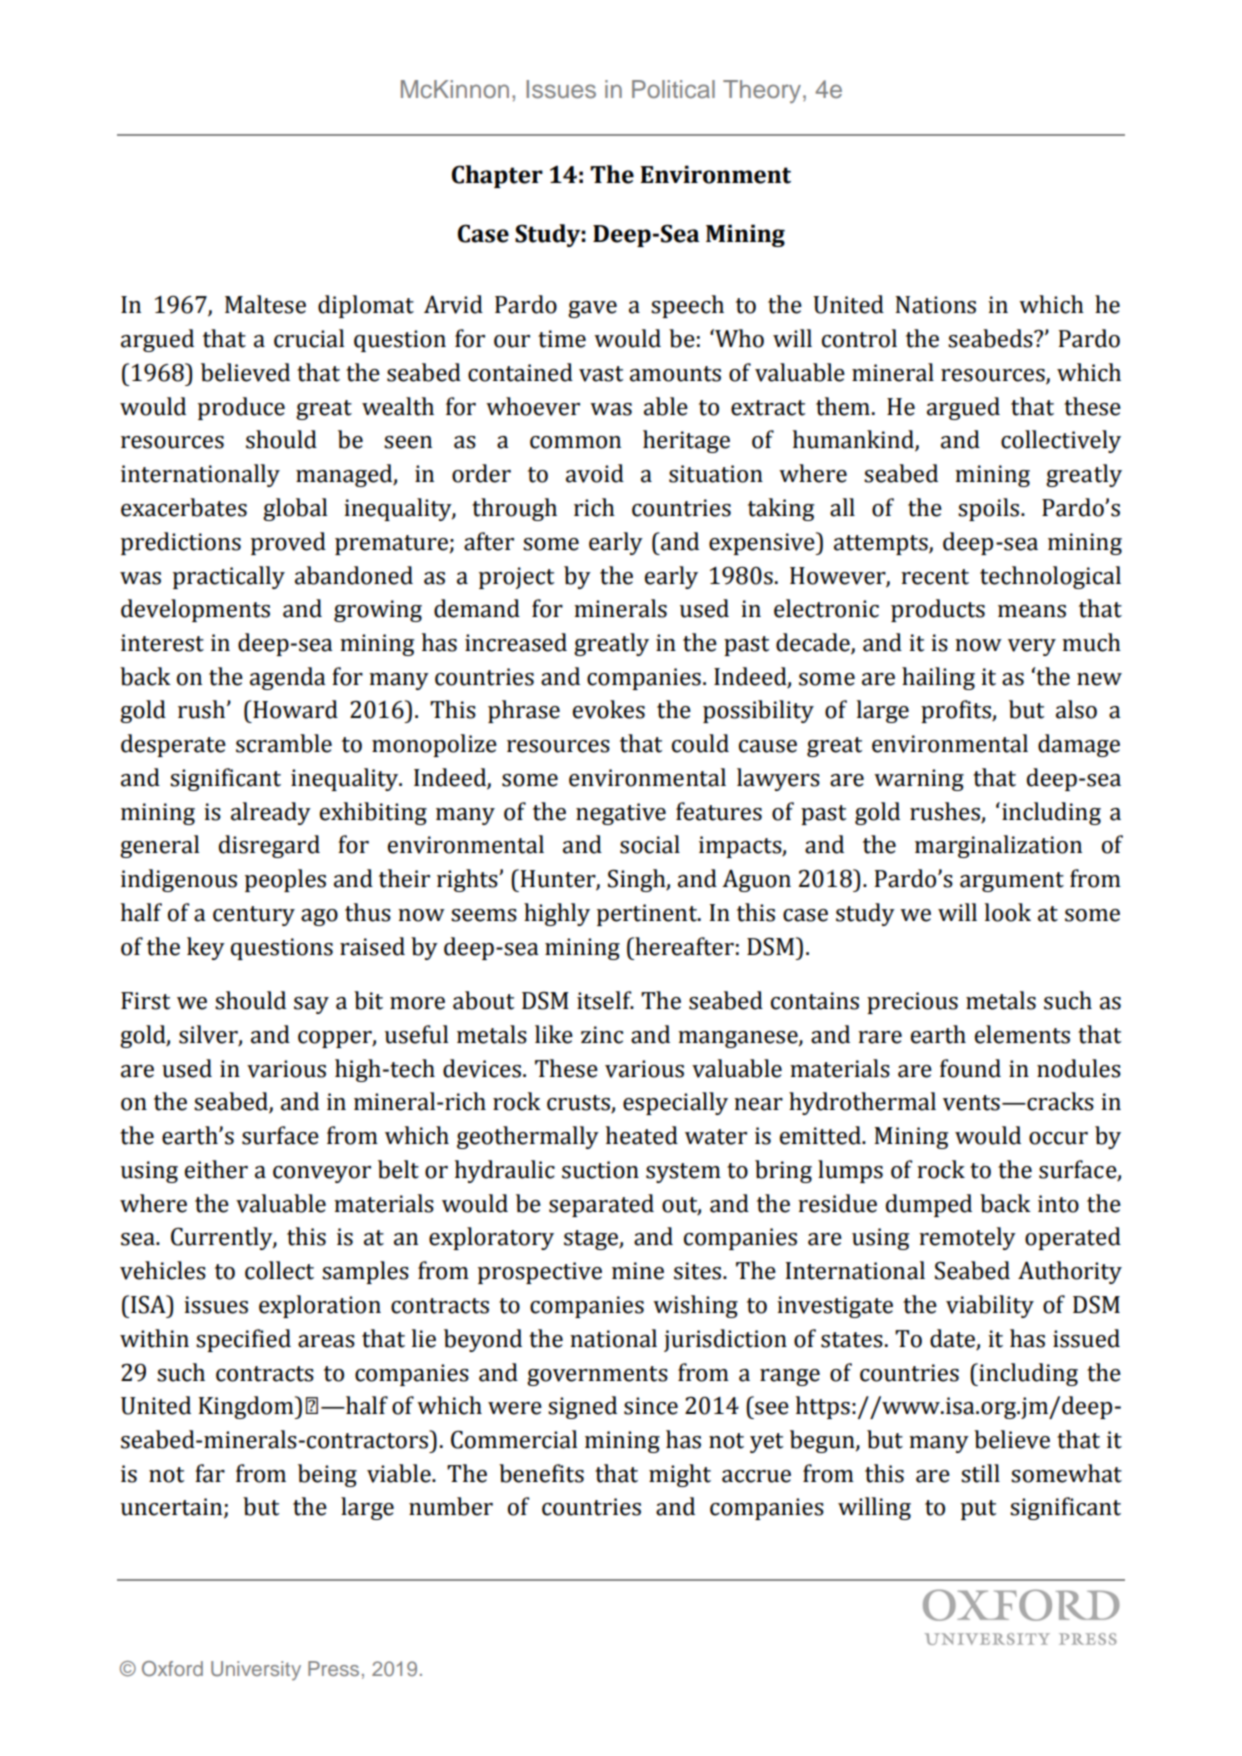  I want to click on argument, so click(1012, 882).
